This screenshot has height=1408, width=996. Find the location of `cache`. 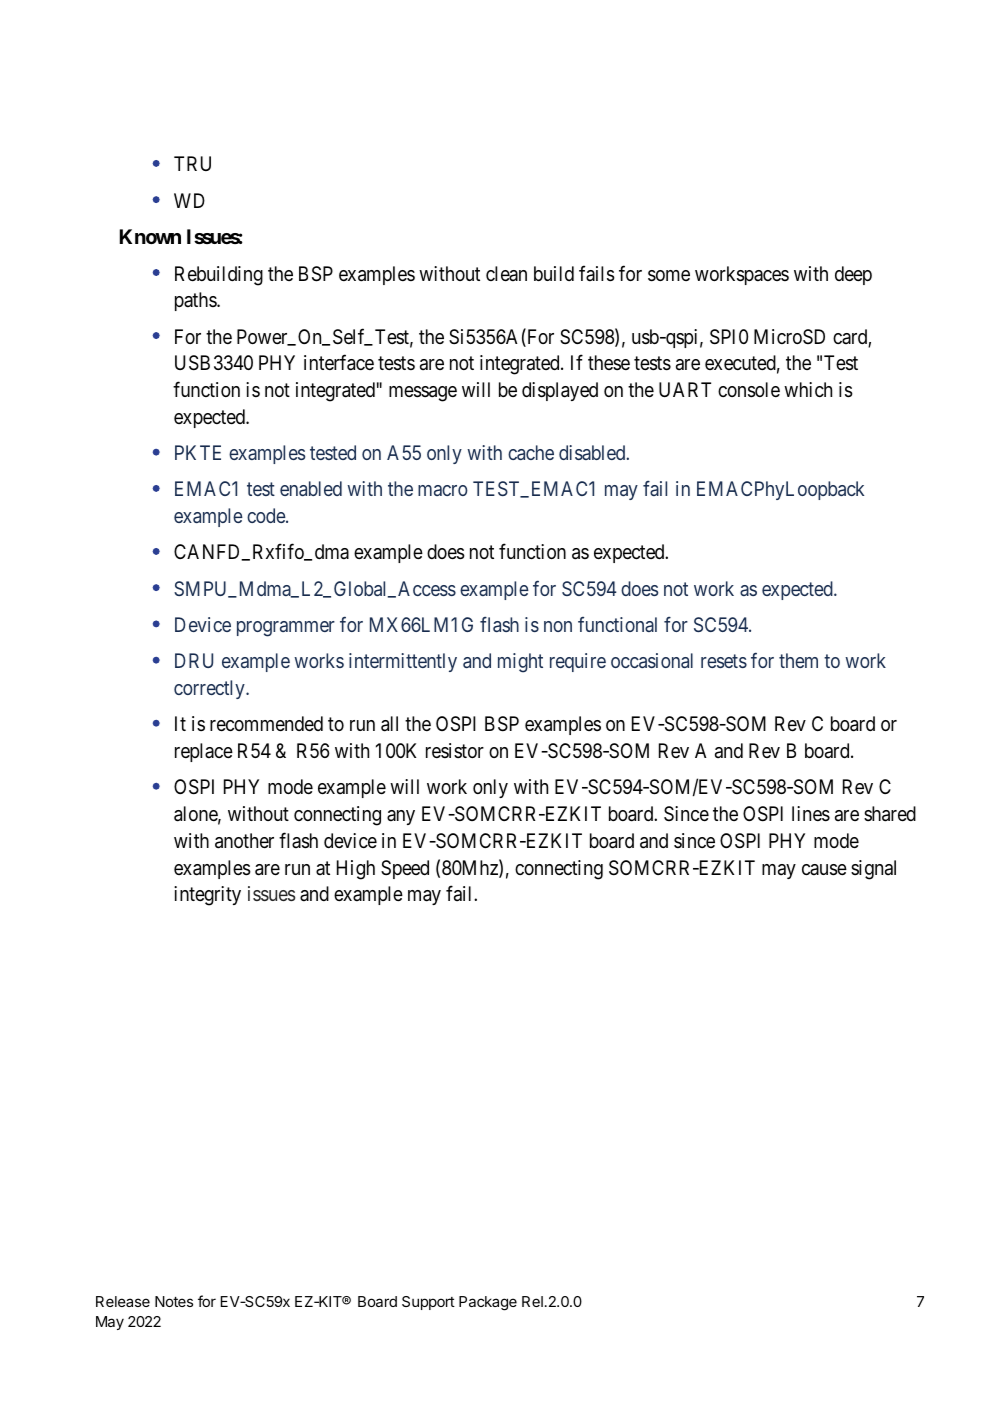

cache is located at coordinates (531, 452).
